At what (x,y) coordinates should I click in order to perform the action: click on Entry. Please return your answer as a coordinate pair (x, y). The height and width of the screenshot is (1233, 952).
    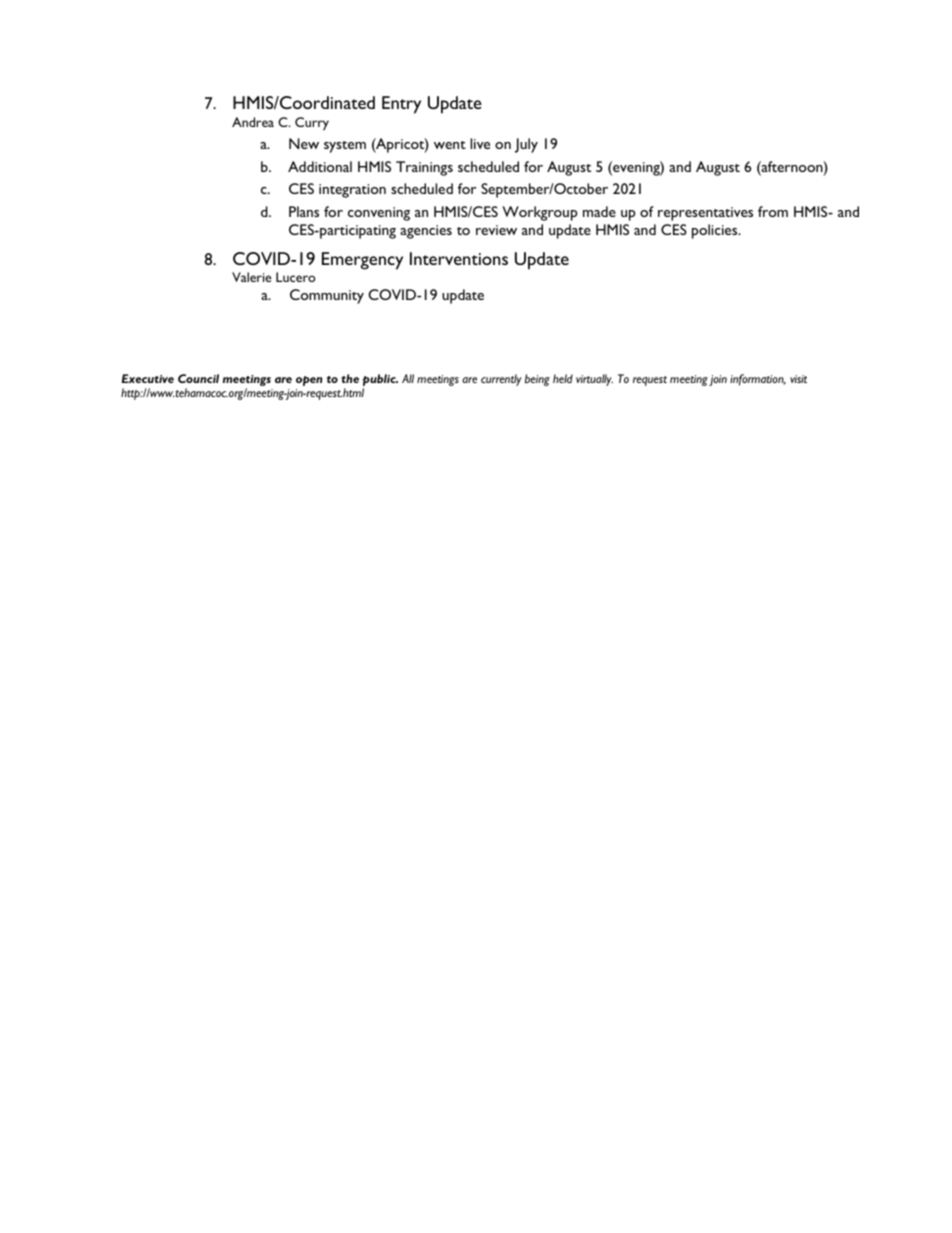
    Looking at the image, I should click on (401, 105).
